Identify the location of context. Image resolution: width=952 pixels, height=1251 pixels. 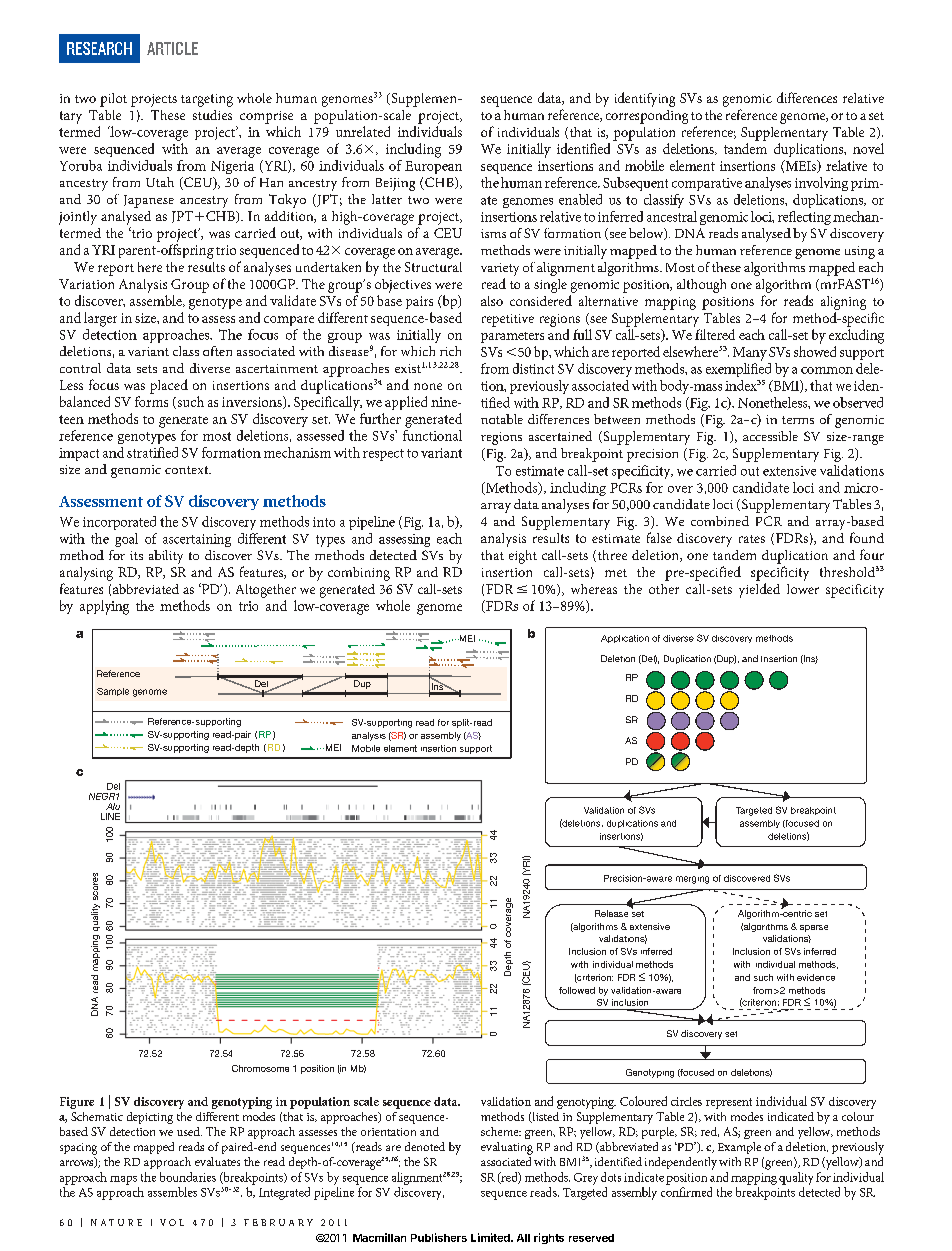
(188, 470).
